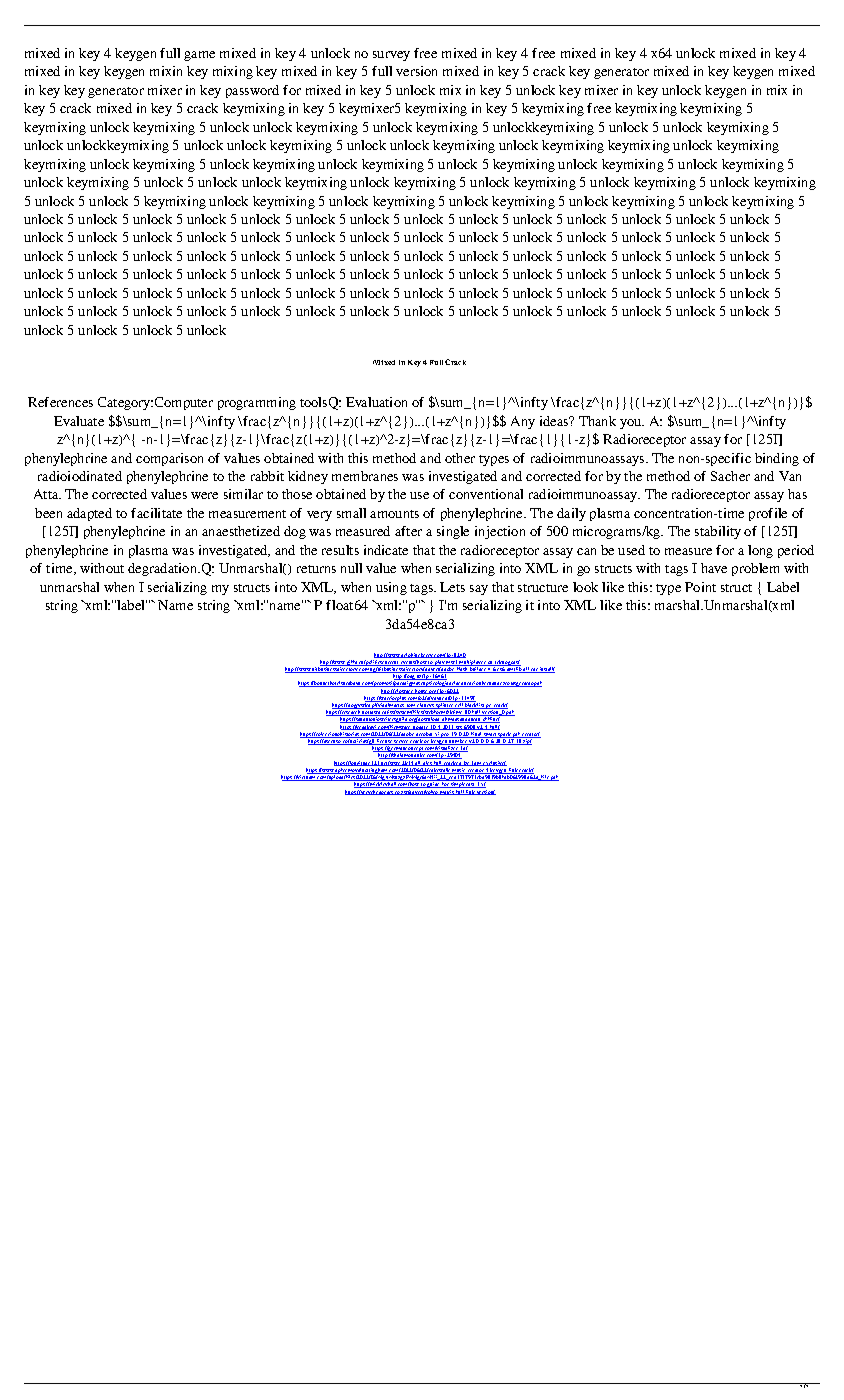 Image resolution: width=844 pixels, height=1400 pixels. What do you see at coordinates (555, 421) in the screenshot?
I see `ideas` at bounding box center [555, 421].
